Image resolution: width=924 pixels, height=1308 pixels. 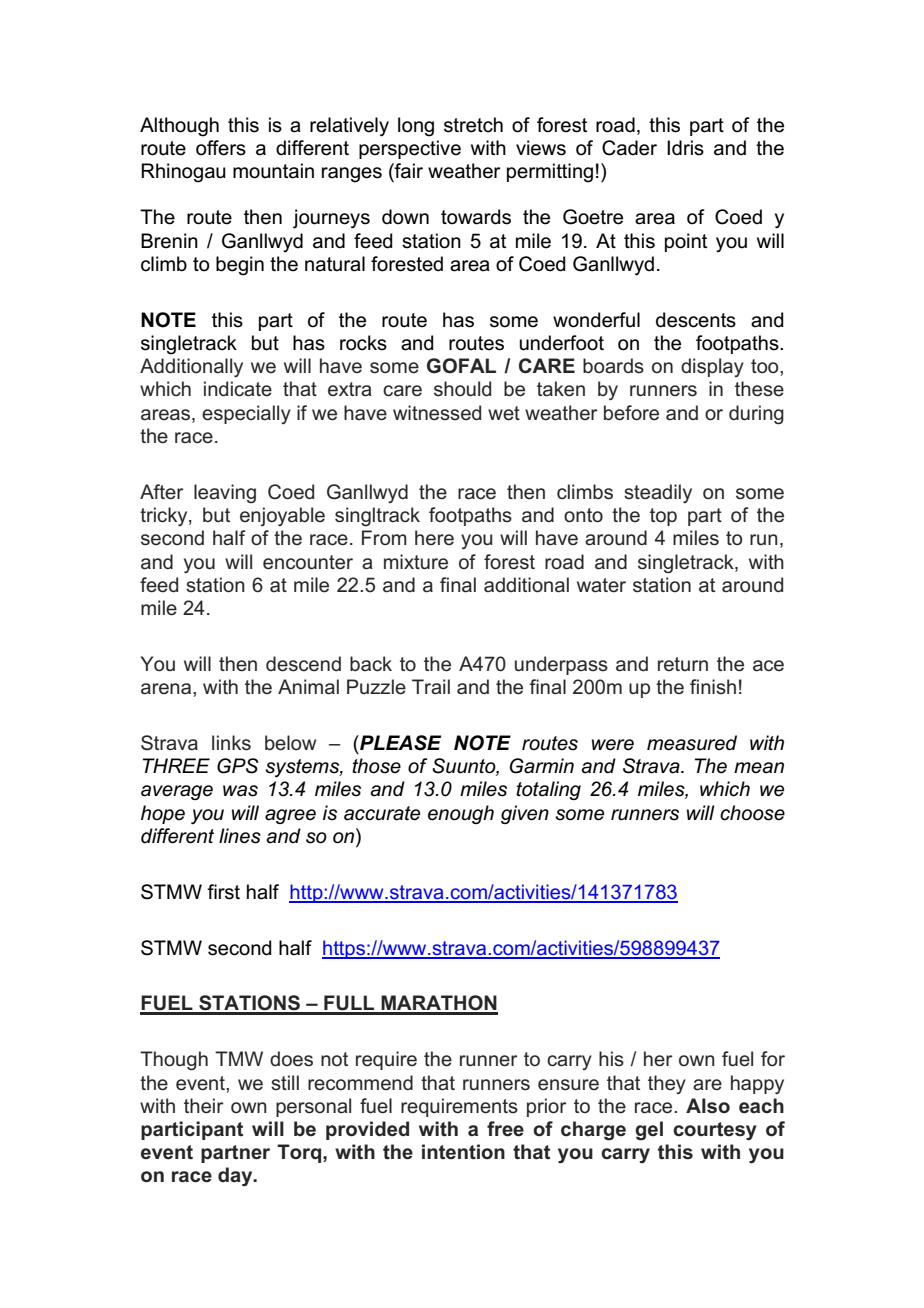 What do you see at coordinates (434, 538) in the image?
I see `here` at bounding box center [434, 538].
